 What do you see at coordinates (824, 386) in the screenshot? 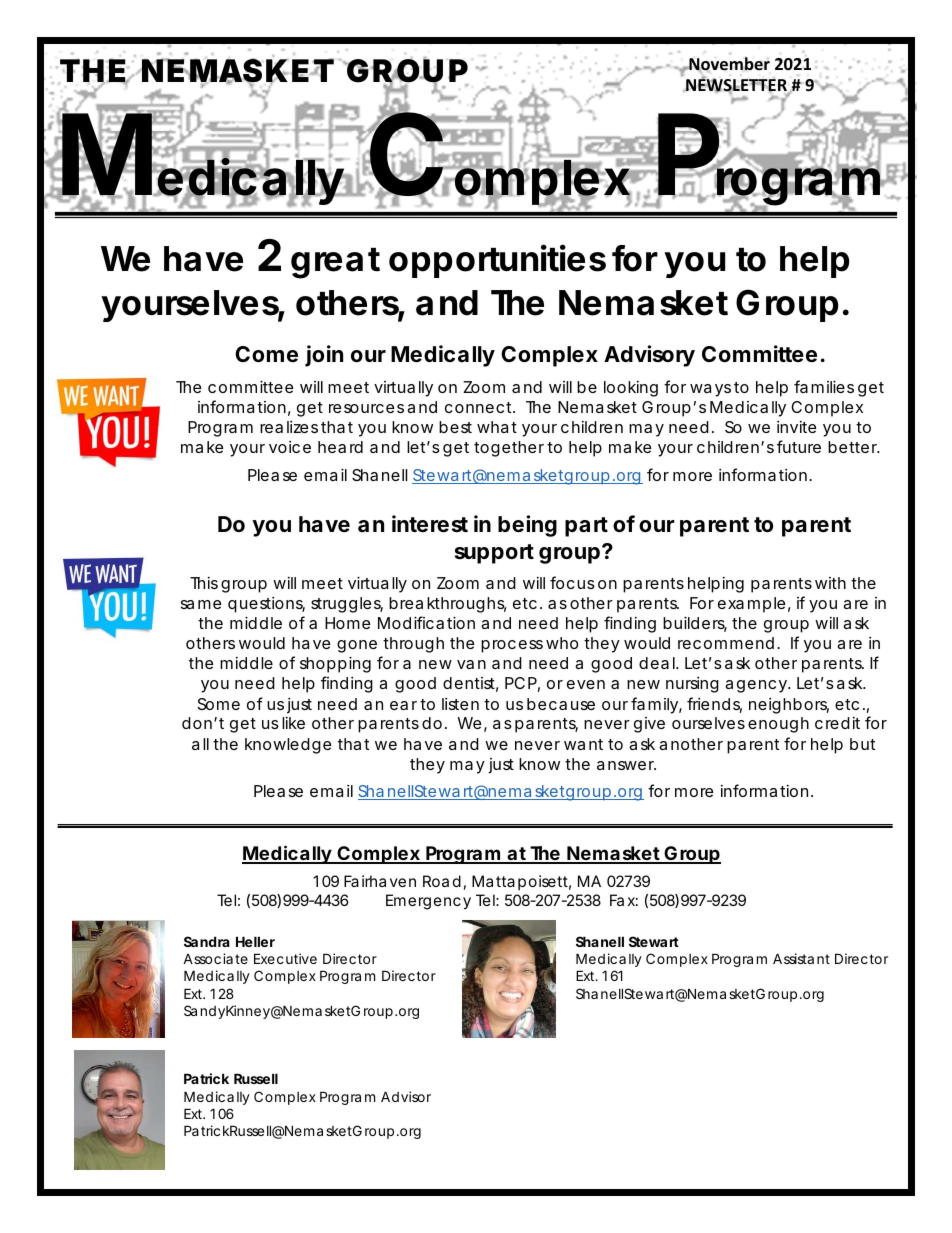
I see `families` at bounding box center [824, 386].
